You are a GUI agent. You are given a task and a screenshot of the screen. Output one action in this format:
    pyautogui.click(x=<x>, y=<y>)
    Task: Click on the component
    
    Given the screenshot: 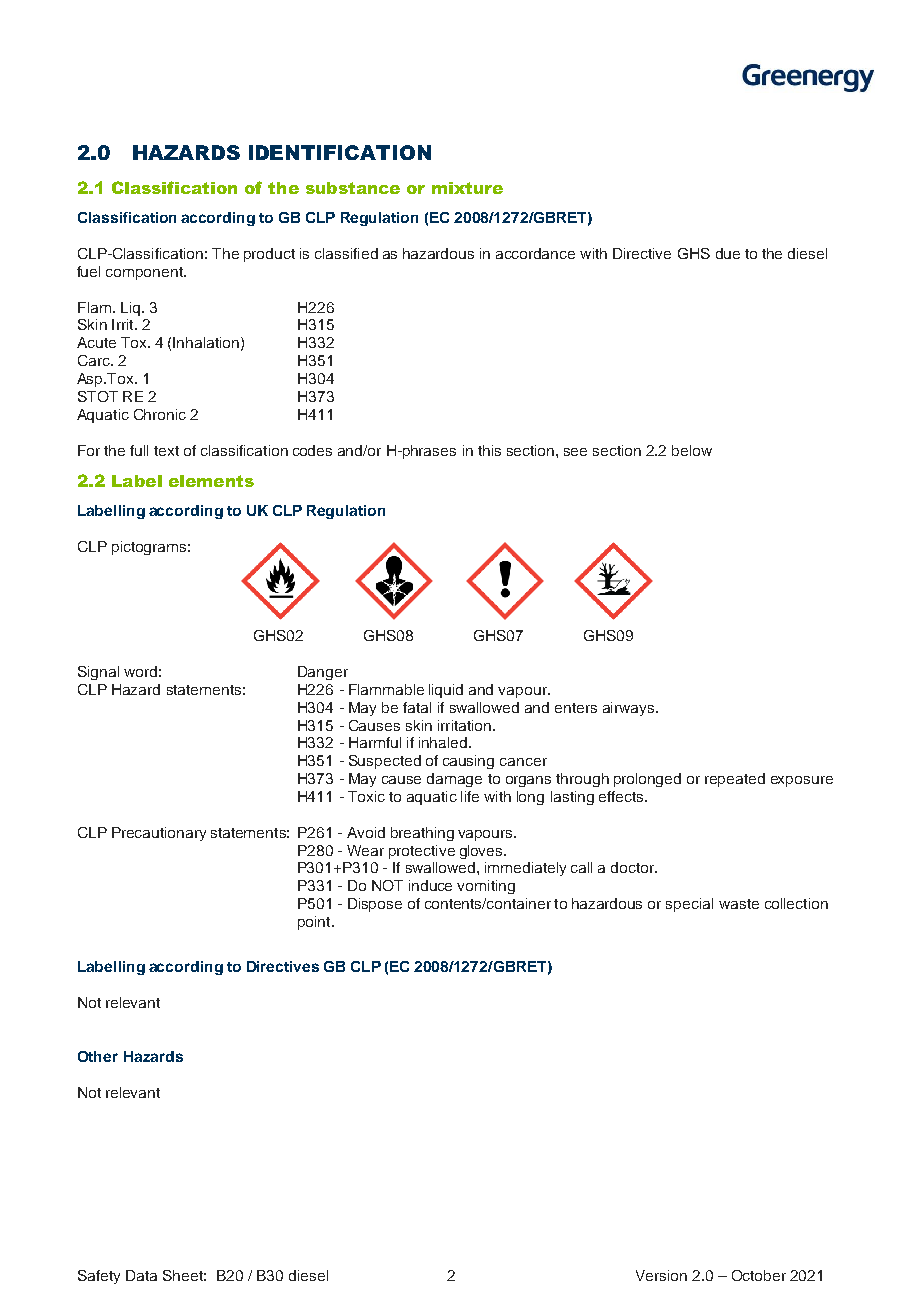 What is the action you would take?
    pyautogui.click(x=145, y=273)
